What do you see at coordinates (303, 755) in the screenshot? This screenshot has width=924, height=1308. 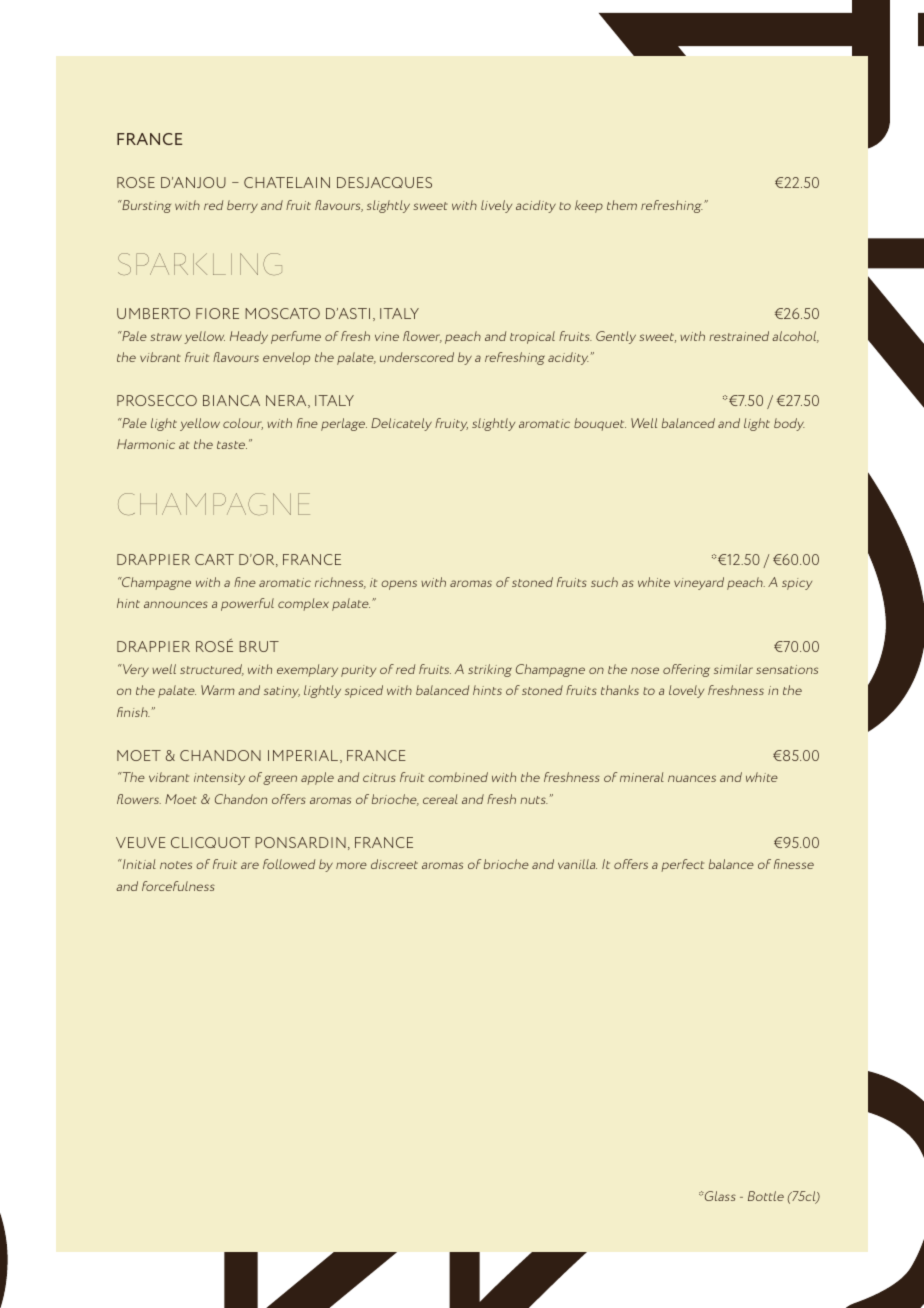 I see `IMPERIAL` at bounding box center [303, 755].
